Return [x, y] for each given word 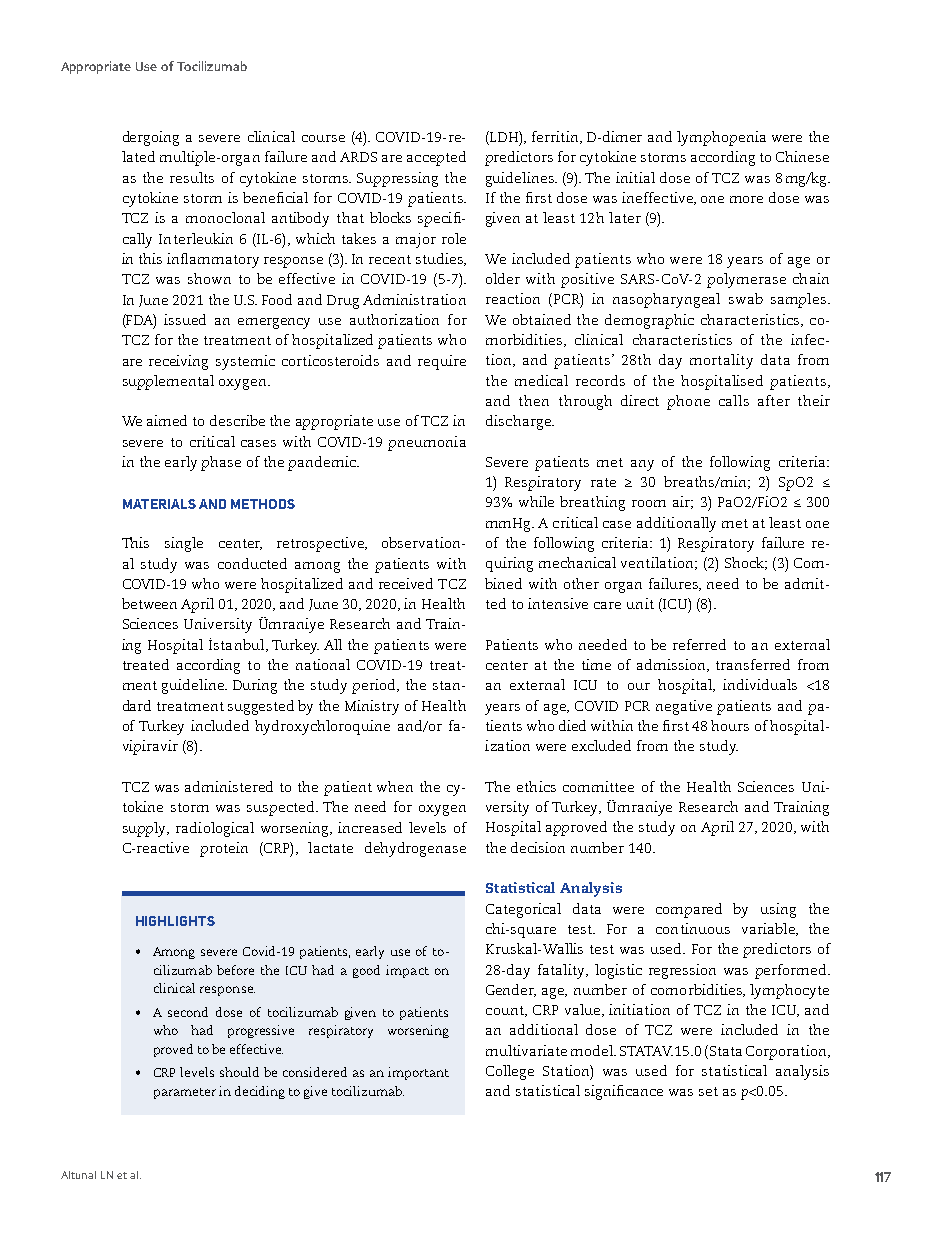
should [239, 1072]
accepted [436, 158]
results [192, 177]
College [510, 1072]
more [746, 199]
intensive [558, 603]
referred [699, 644]
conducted [252, 563]
